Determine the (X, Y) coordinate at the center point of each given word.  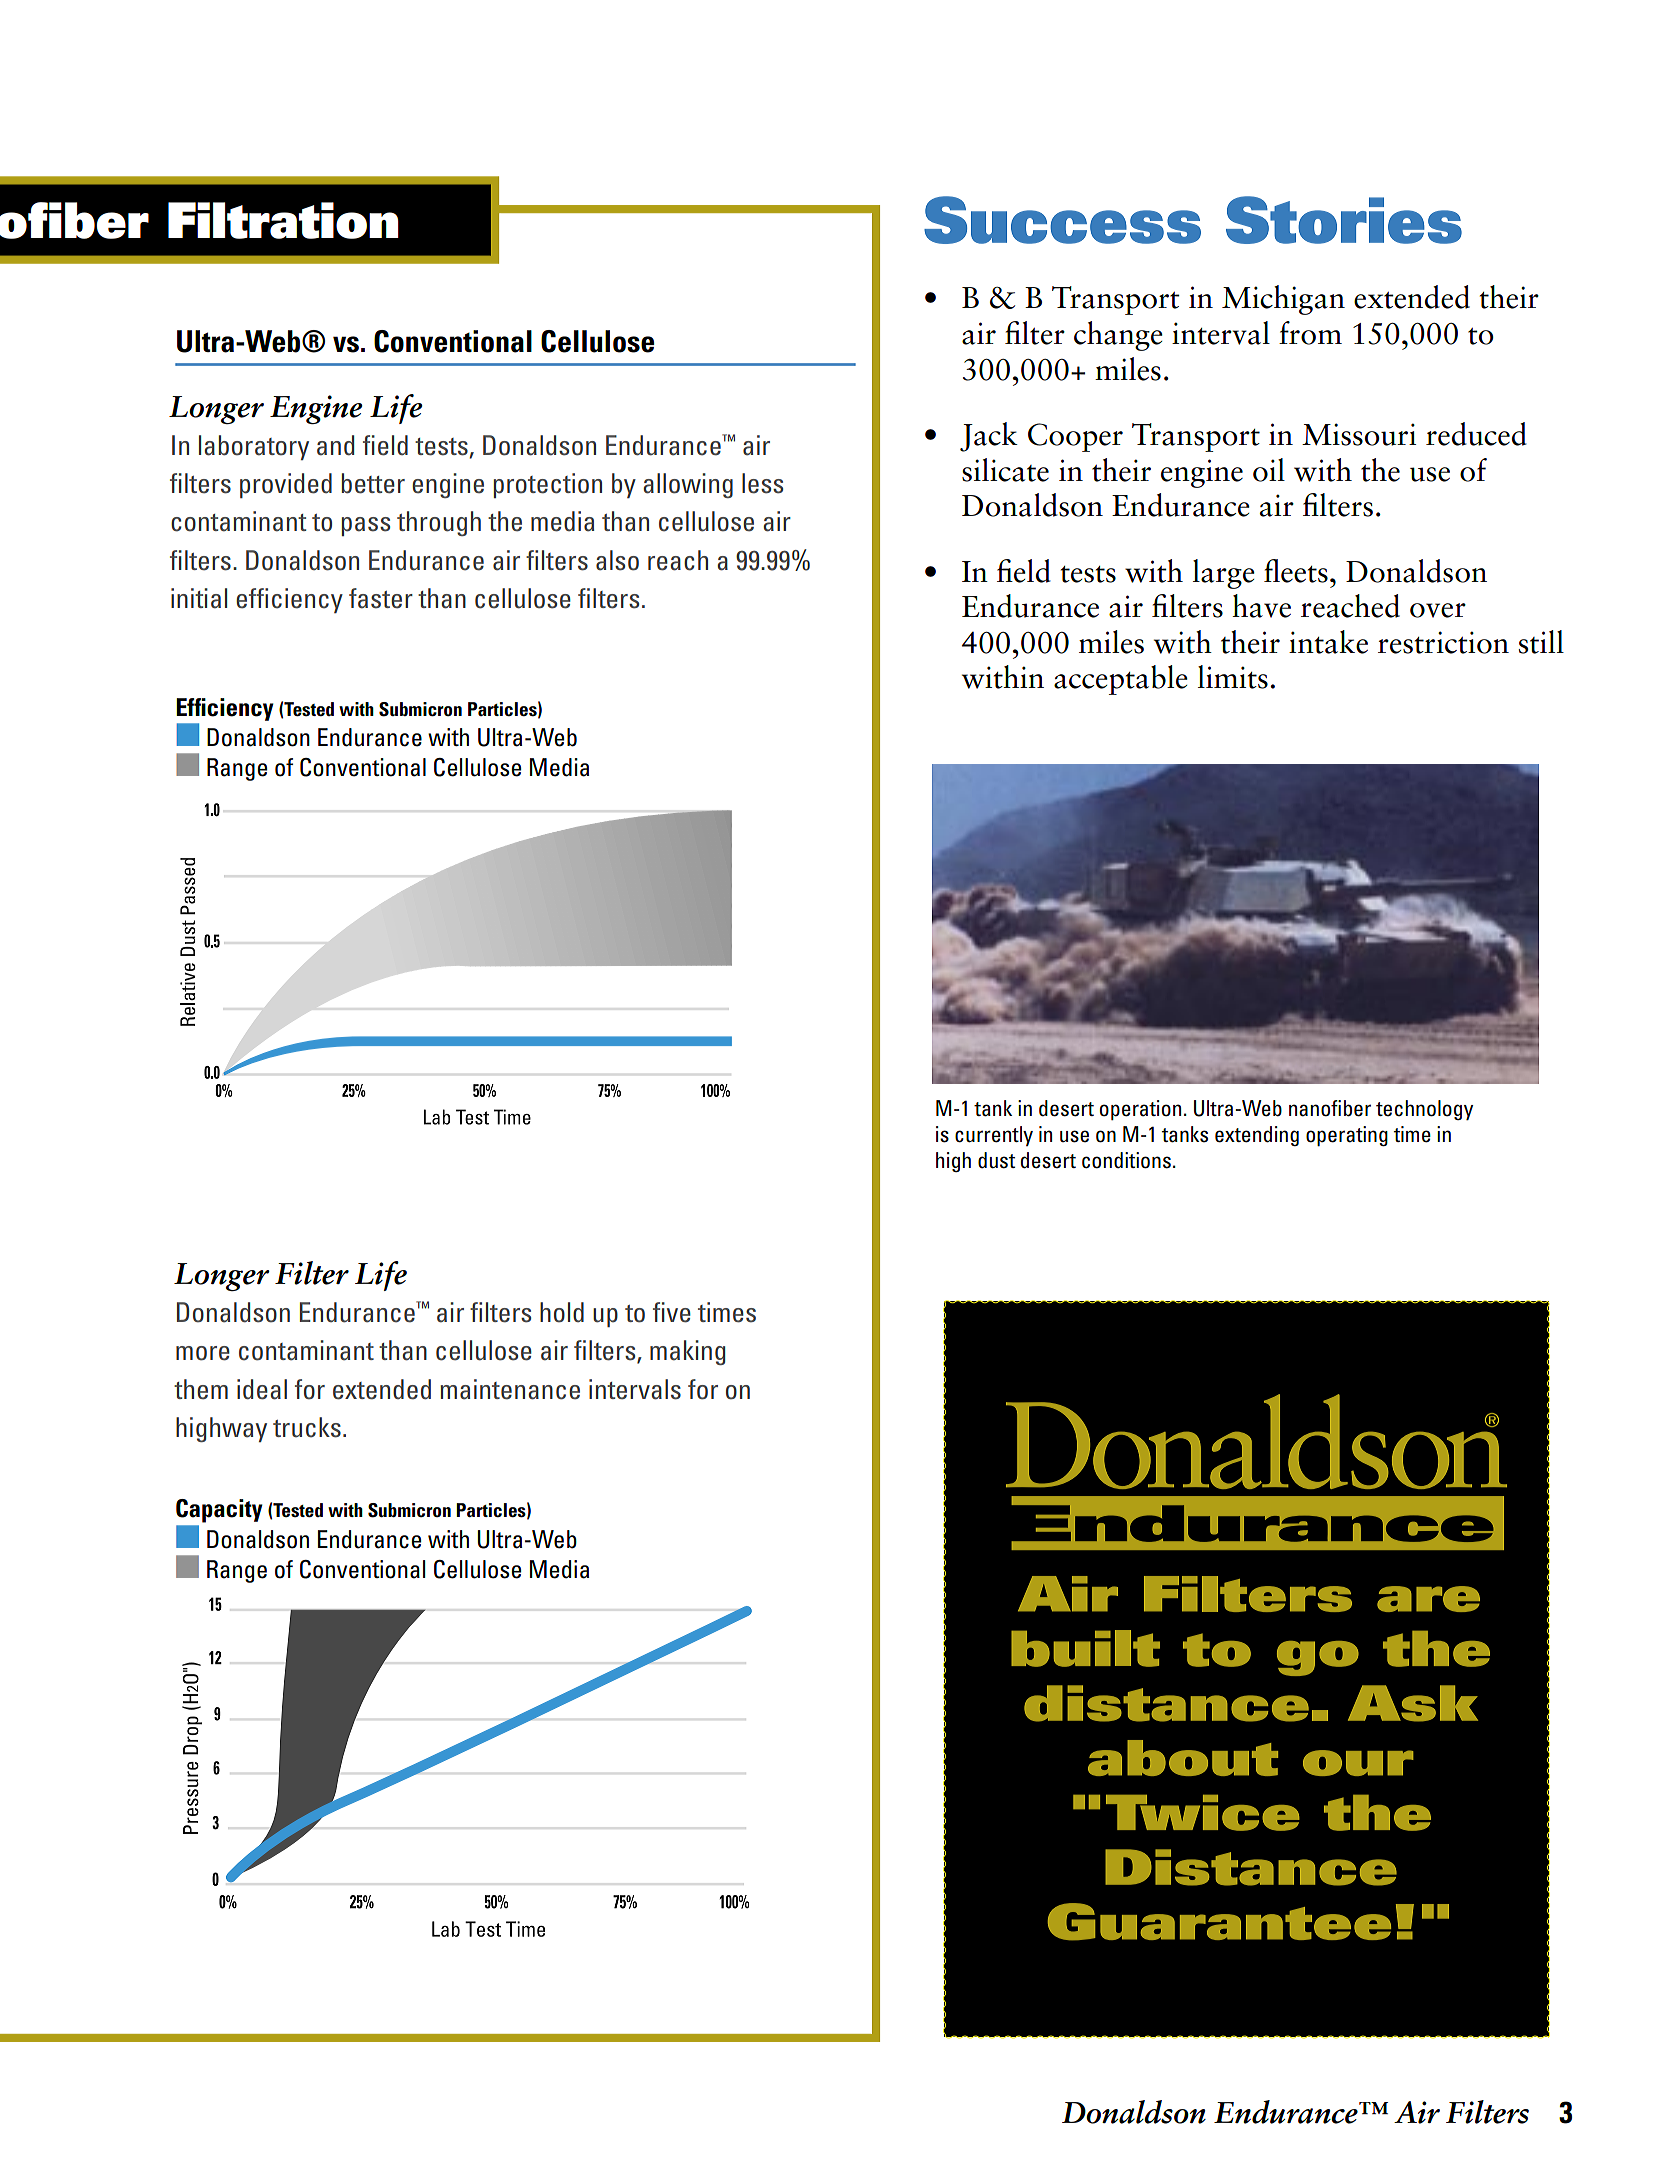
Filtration (283, 220)
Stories (1344, 220)
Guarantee (1219, 1922)
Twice (1203, 1813)
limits (1233, 677)
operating (1347, 1136)
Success (1062, 220)
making (687, 1352)
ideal (262, 1389)
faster (381, 598)
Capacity (219, 1511)
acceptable (1121, 680)
